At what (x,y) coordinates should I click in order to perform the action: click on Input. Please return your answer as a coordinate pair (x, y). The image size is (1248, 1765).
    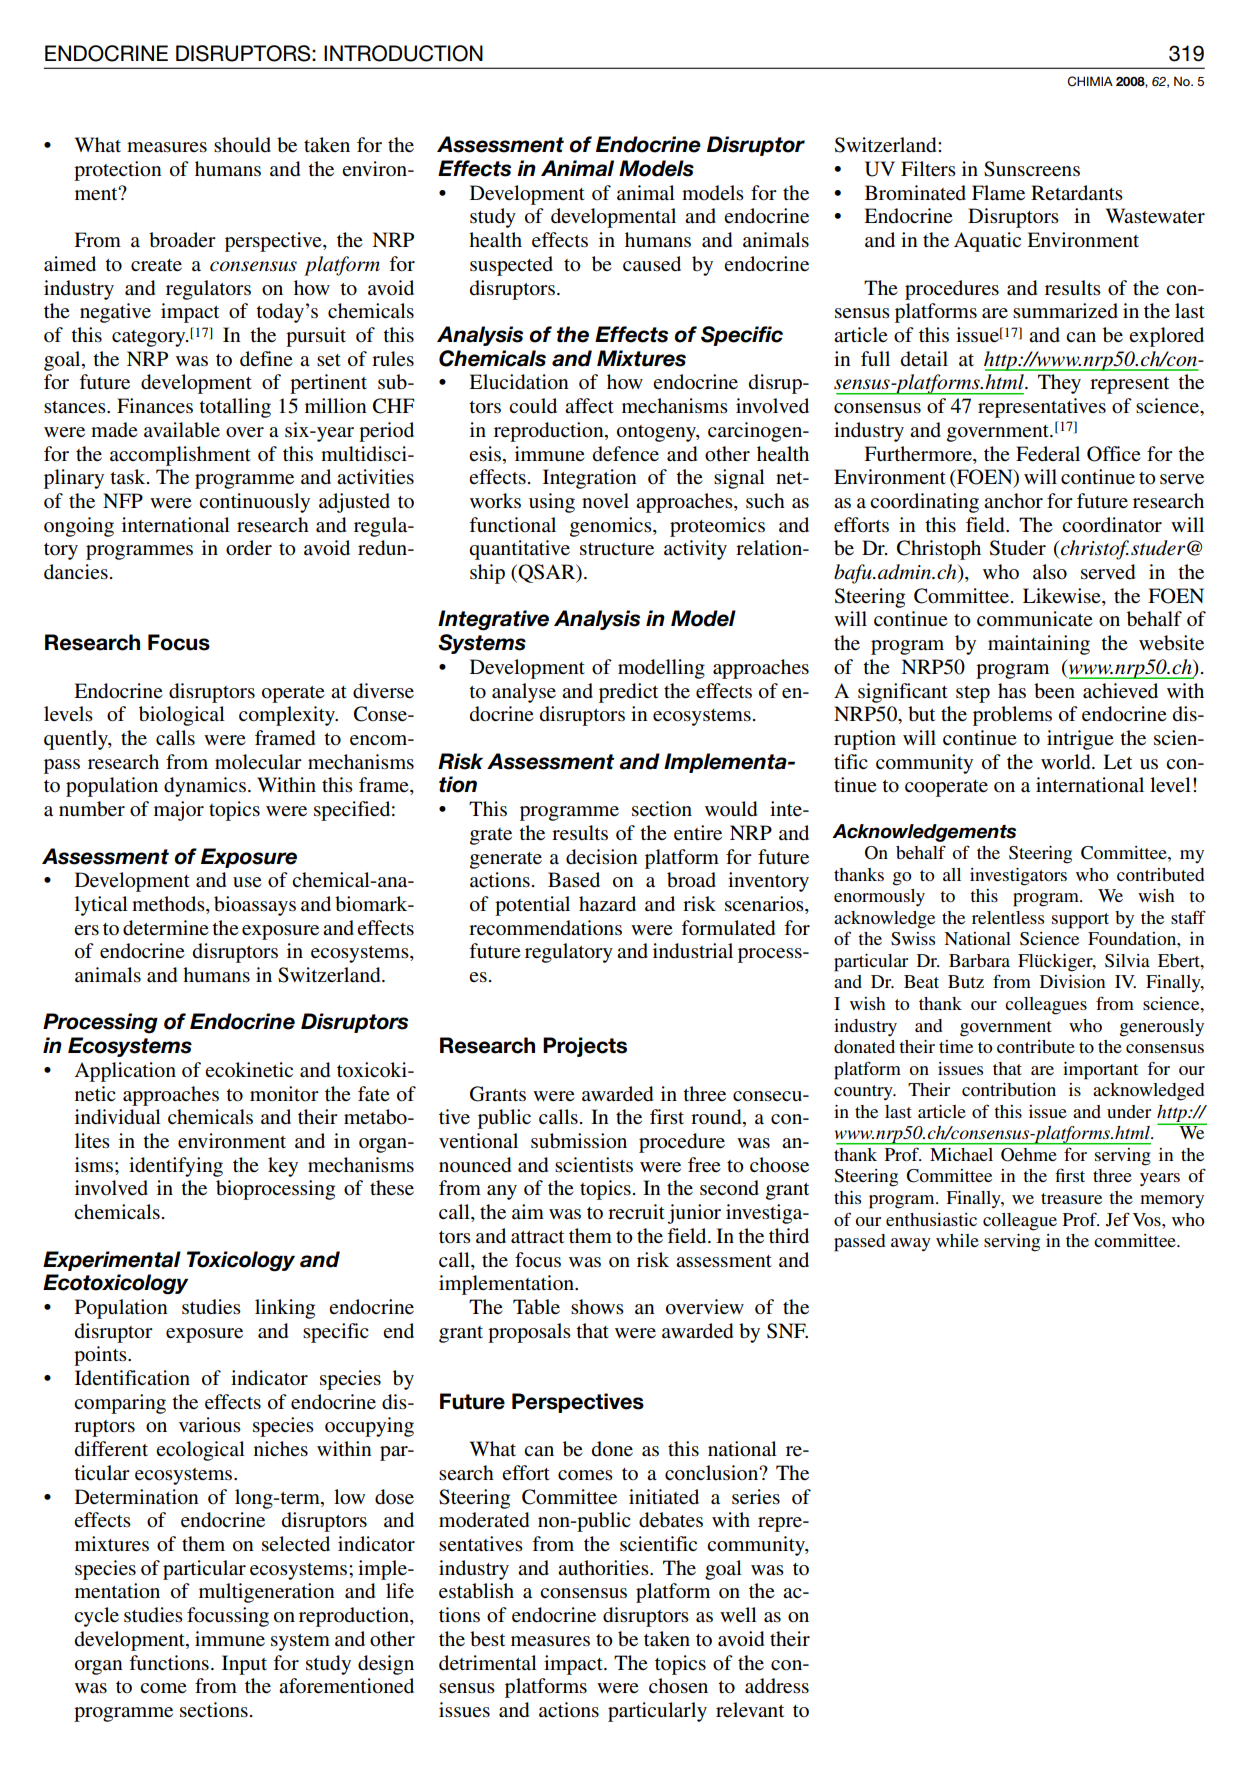
    Looking at the image, I should click on (244, 1665).
